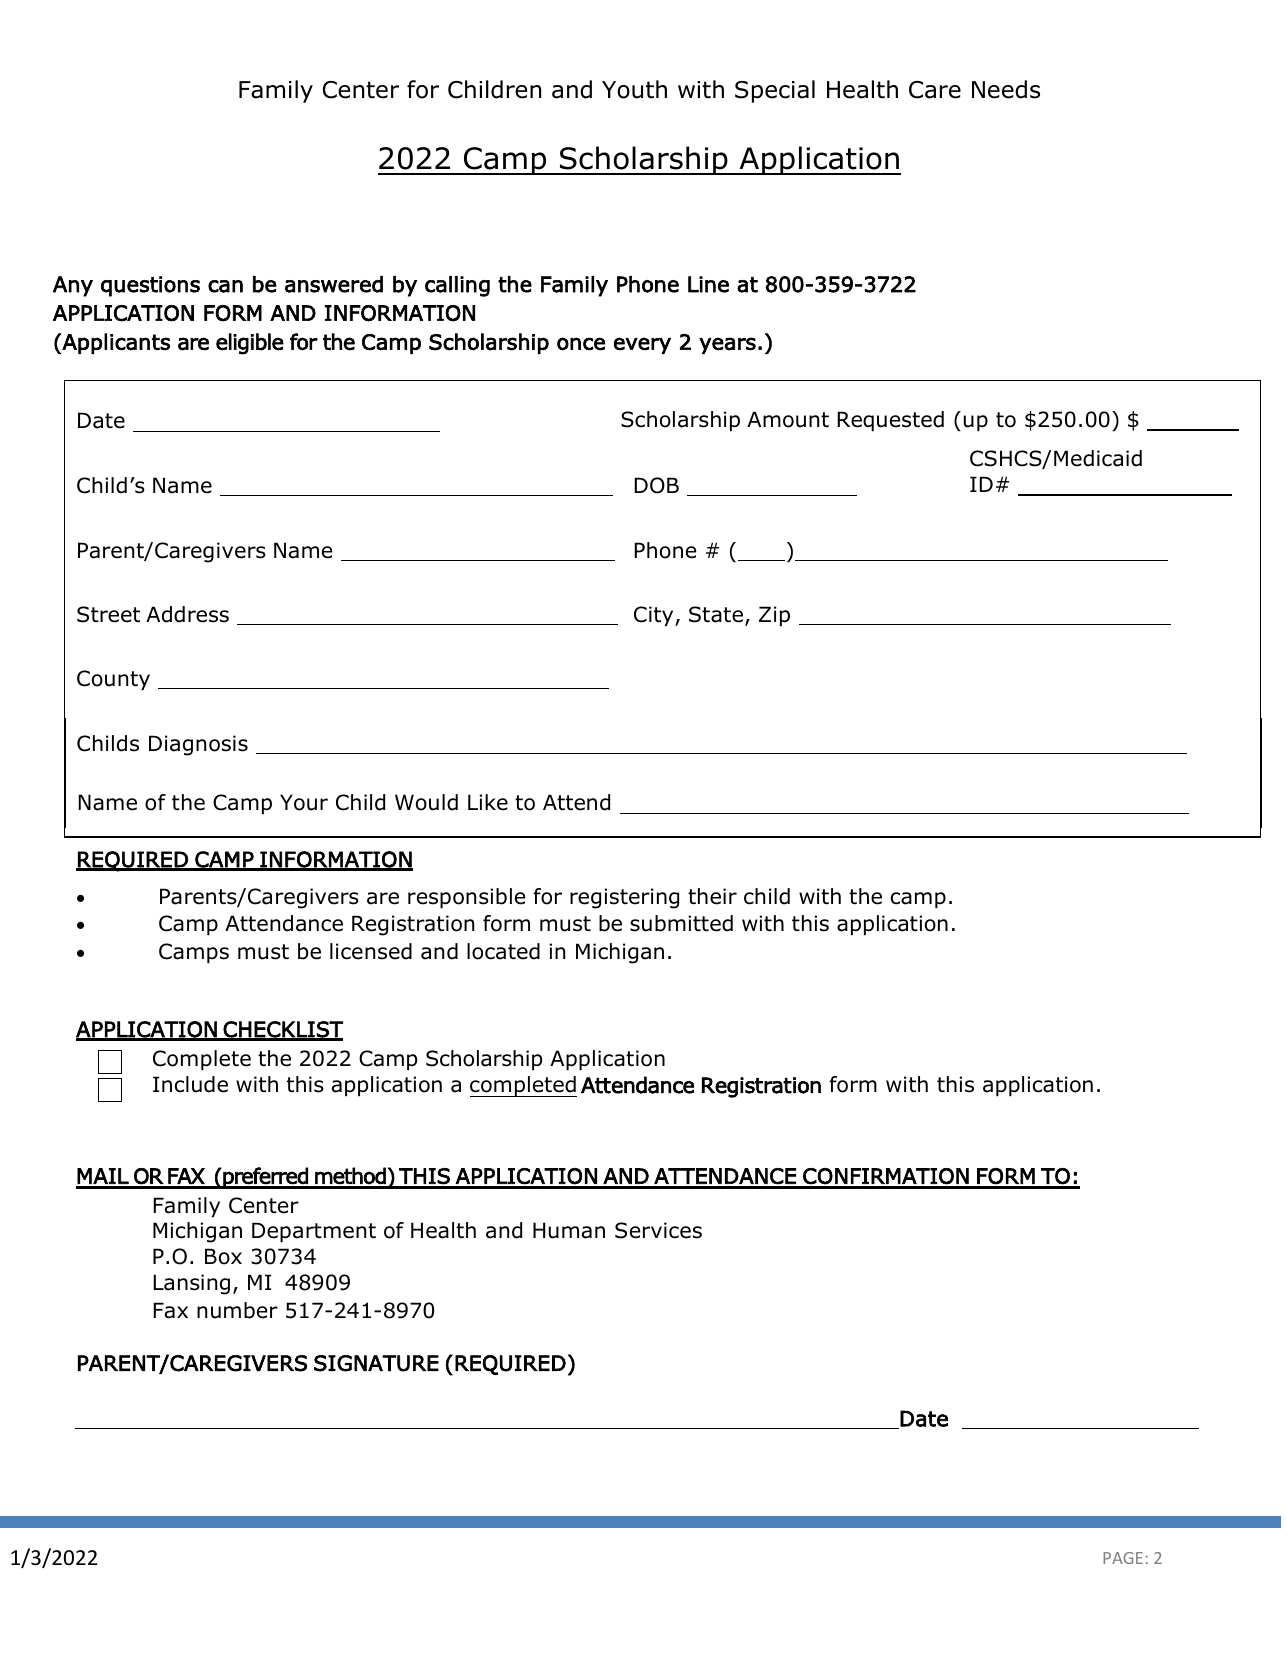 The width and height of the page is (1286, 1664). I want to click on Needs, so click(1006, 89).
